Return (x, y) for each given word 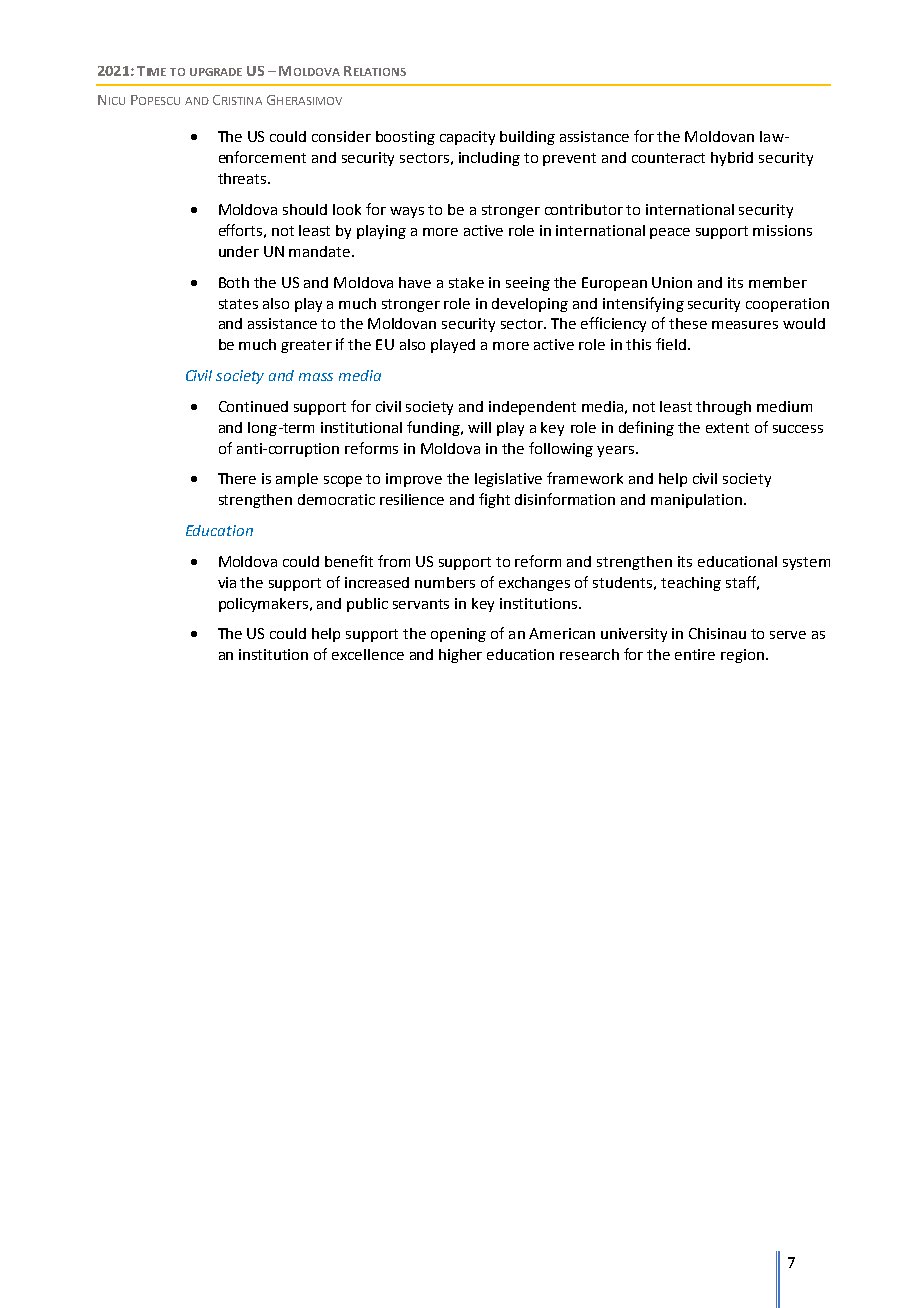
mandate (321, 251)
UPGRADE (216, 72)
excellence (368, 654)
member (778, 282)
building (527, 138)
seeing (528, 284)
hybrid (732, 159)
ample (297, 480)
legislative (508, 480)
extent (727, 428)
